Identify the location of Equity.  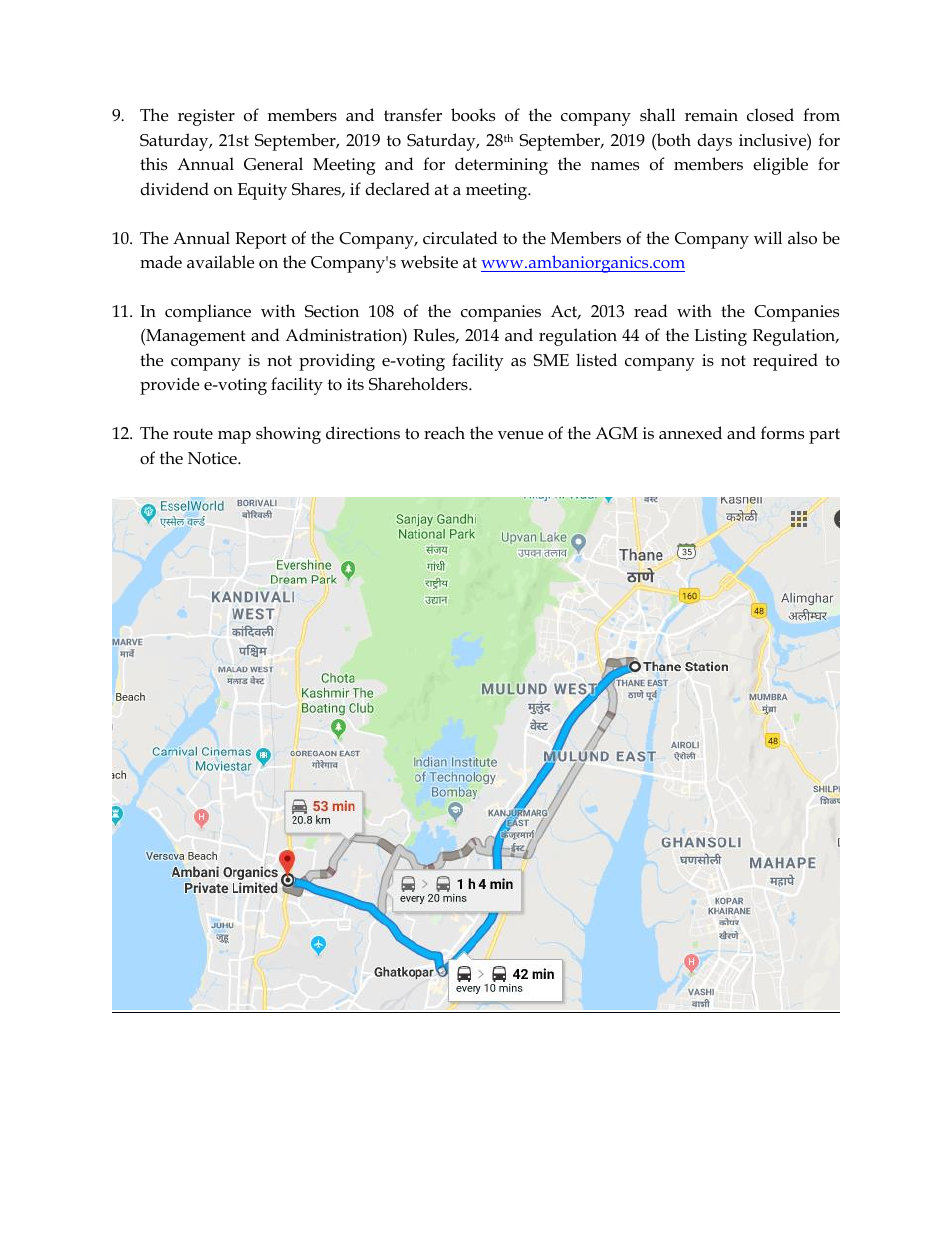
(262, 191).
